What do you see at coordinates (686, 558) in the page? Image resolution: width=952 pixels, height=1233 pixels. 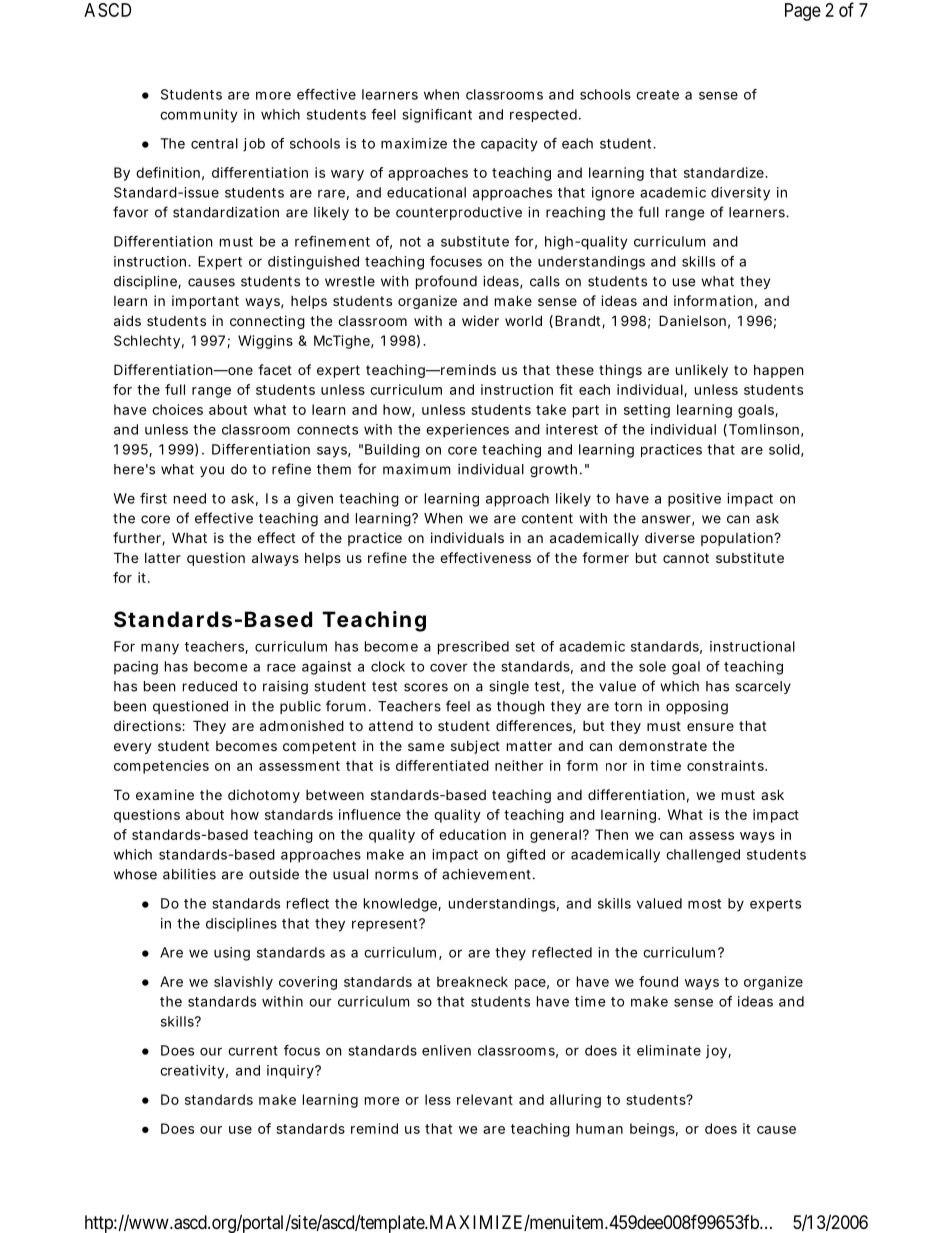 I see `cannot` at bounding box center [686, 558].
